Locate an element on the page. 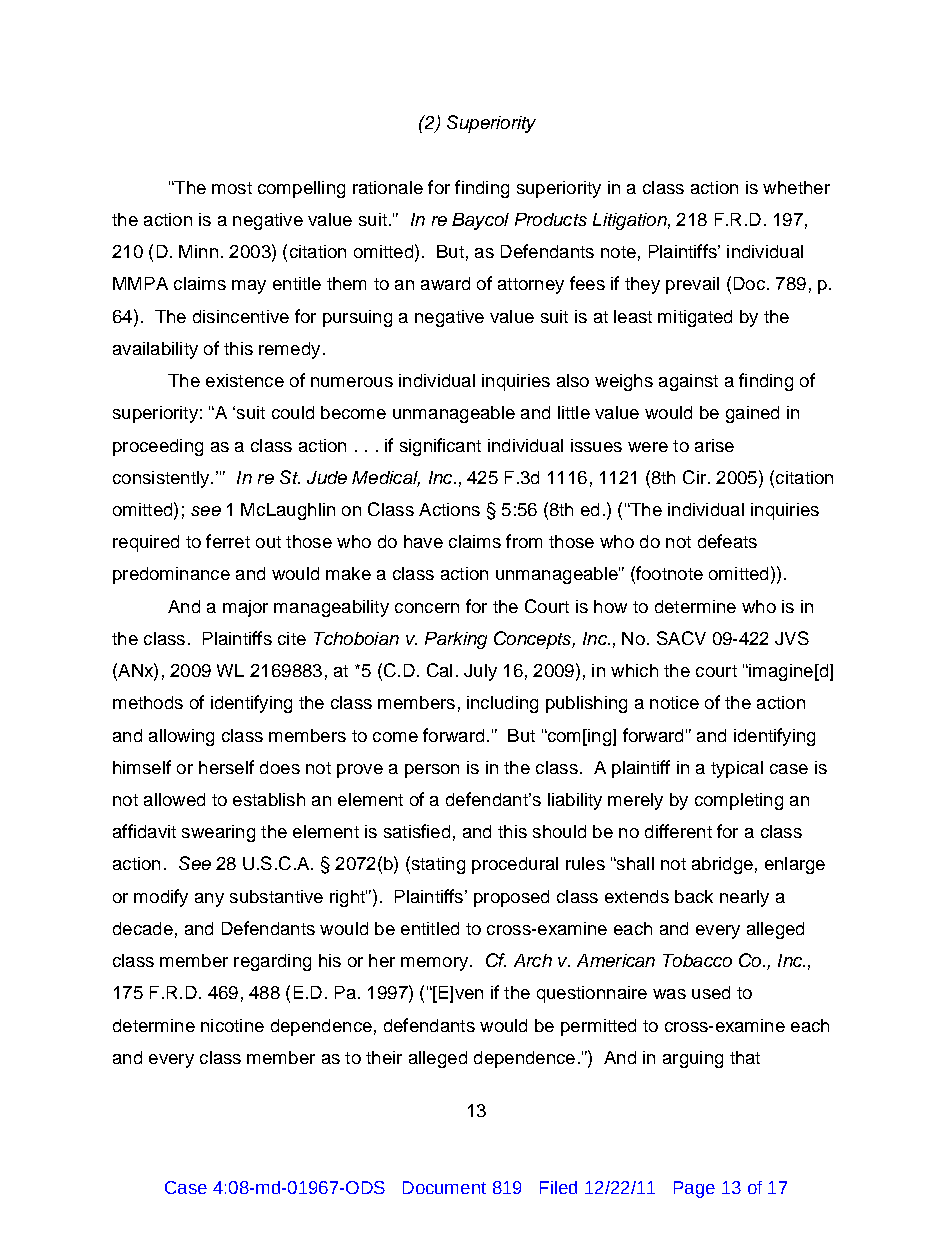  whether is located at coordinates (796, 187).
